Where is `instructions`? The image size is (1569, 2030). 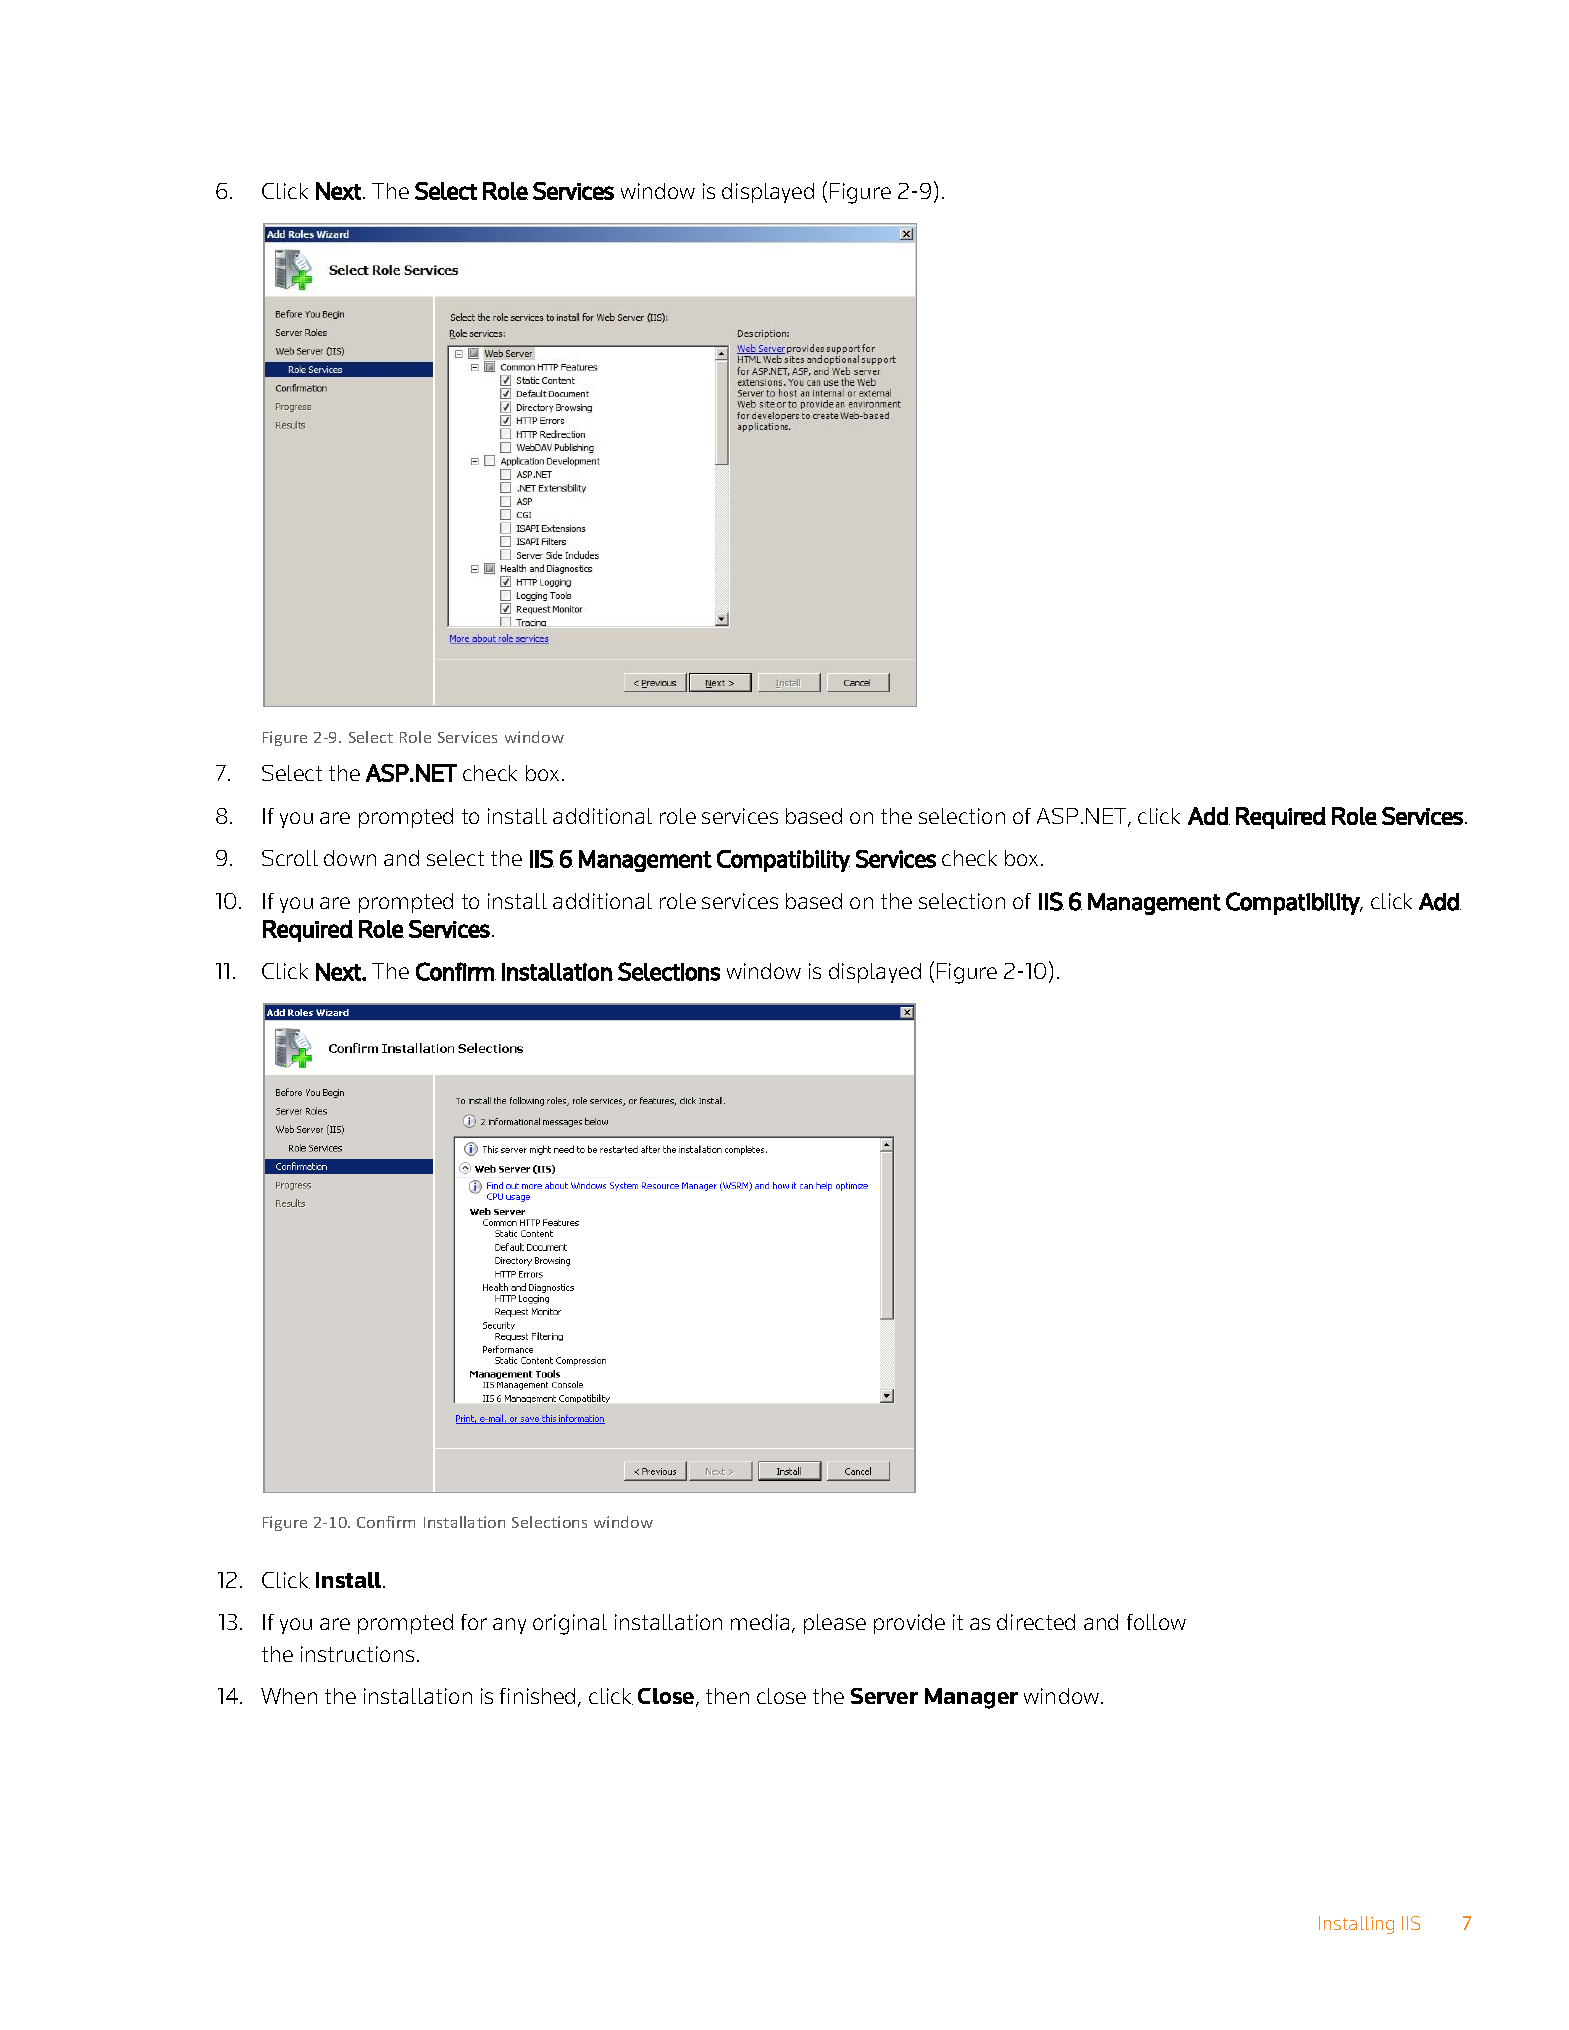 instructions is located at coordinates (357, 1654).
